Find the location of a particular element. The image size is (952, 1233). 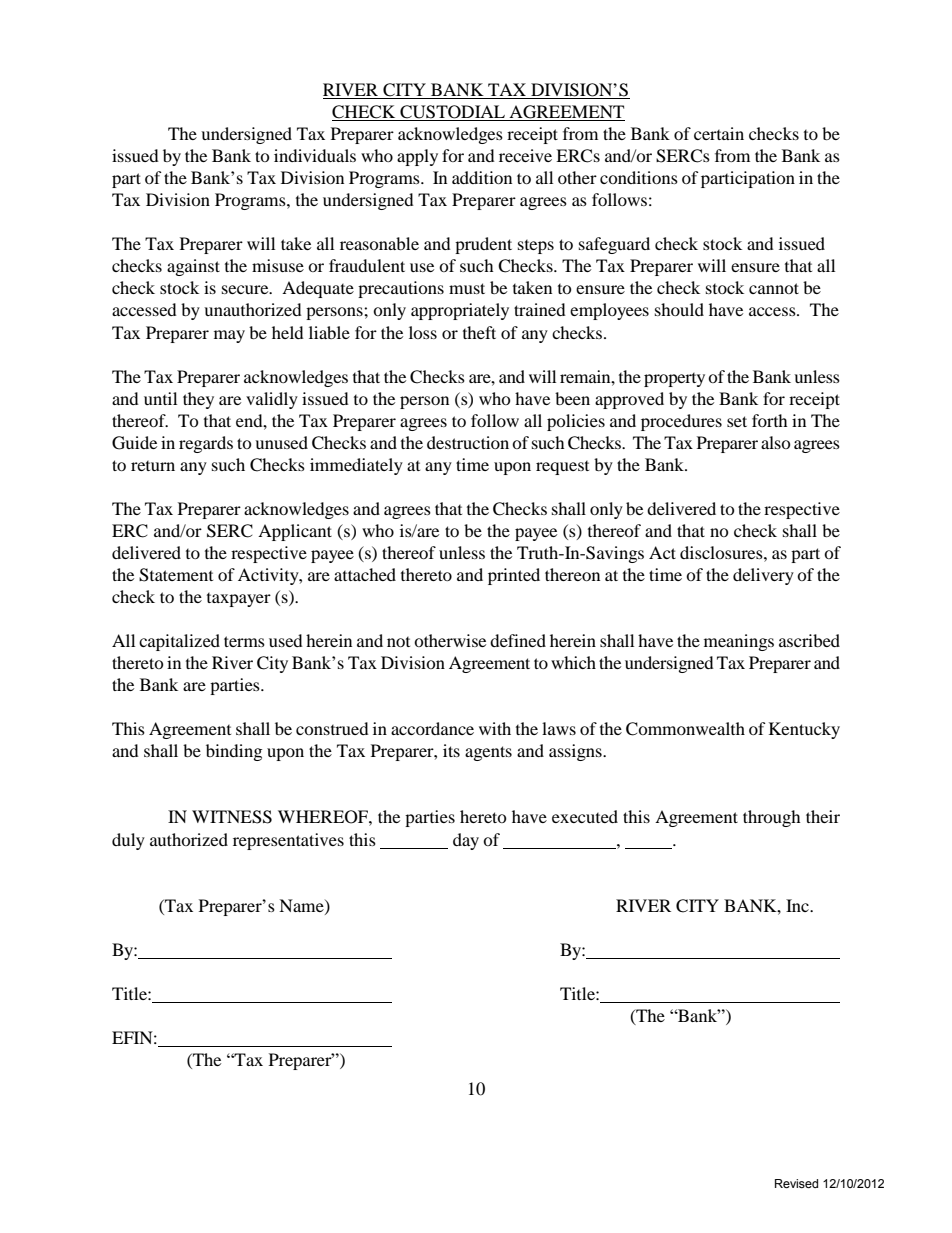

certain is located at coordinates (719, 133).
